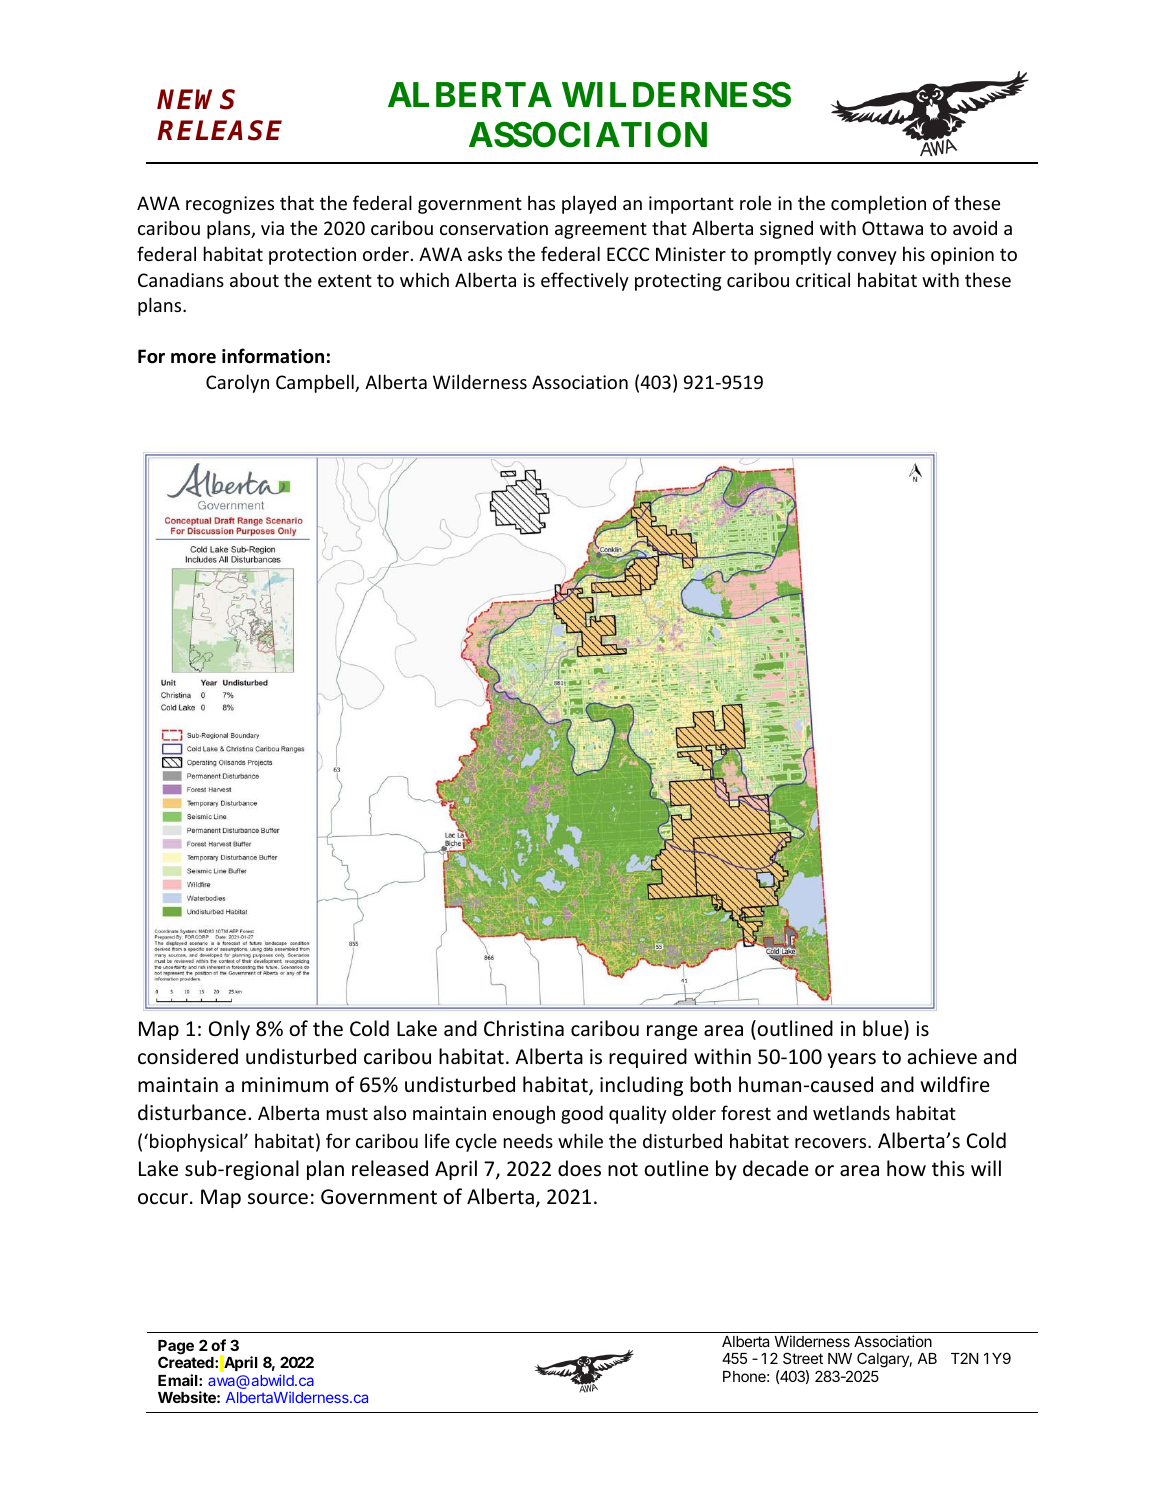 The image size is (1165, 1508). What do you see at coordinates (892, 228) in the screenshot?
I see `Ottawa` at bounding box center [892, 228].
